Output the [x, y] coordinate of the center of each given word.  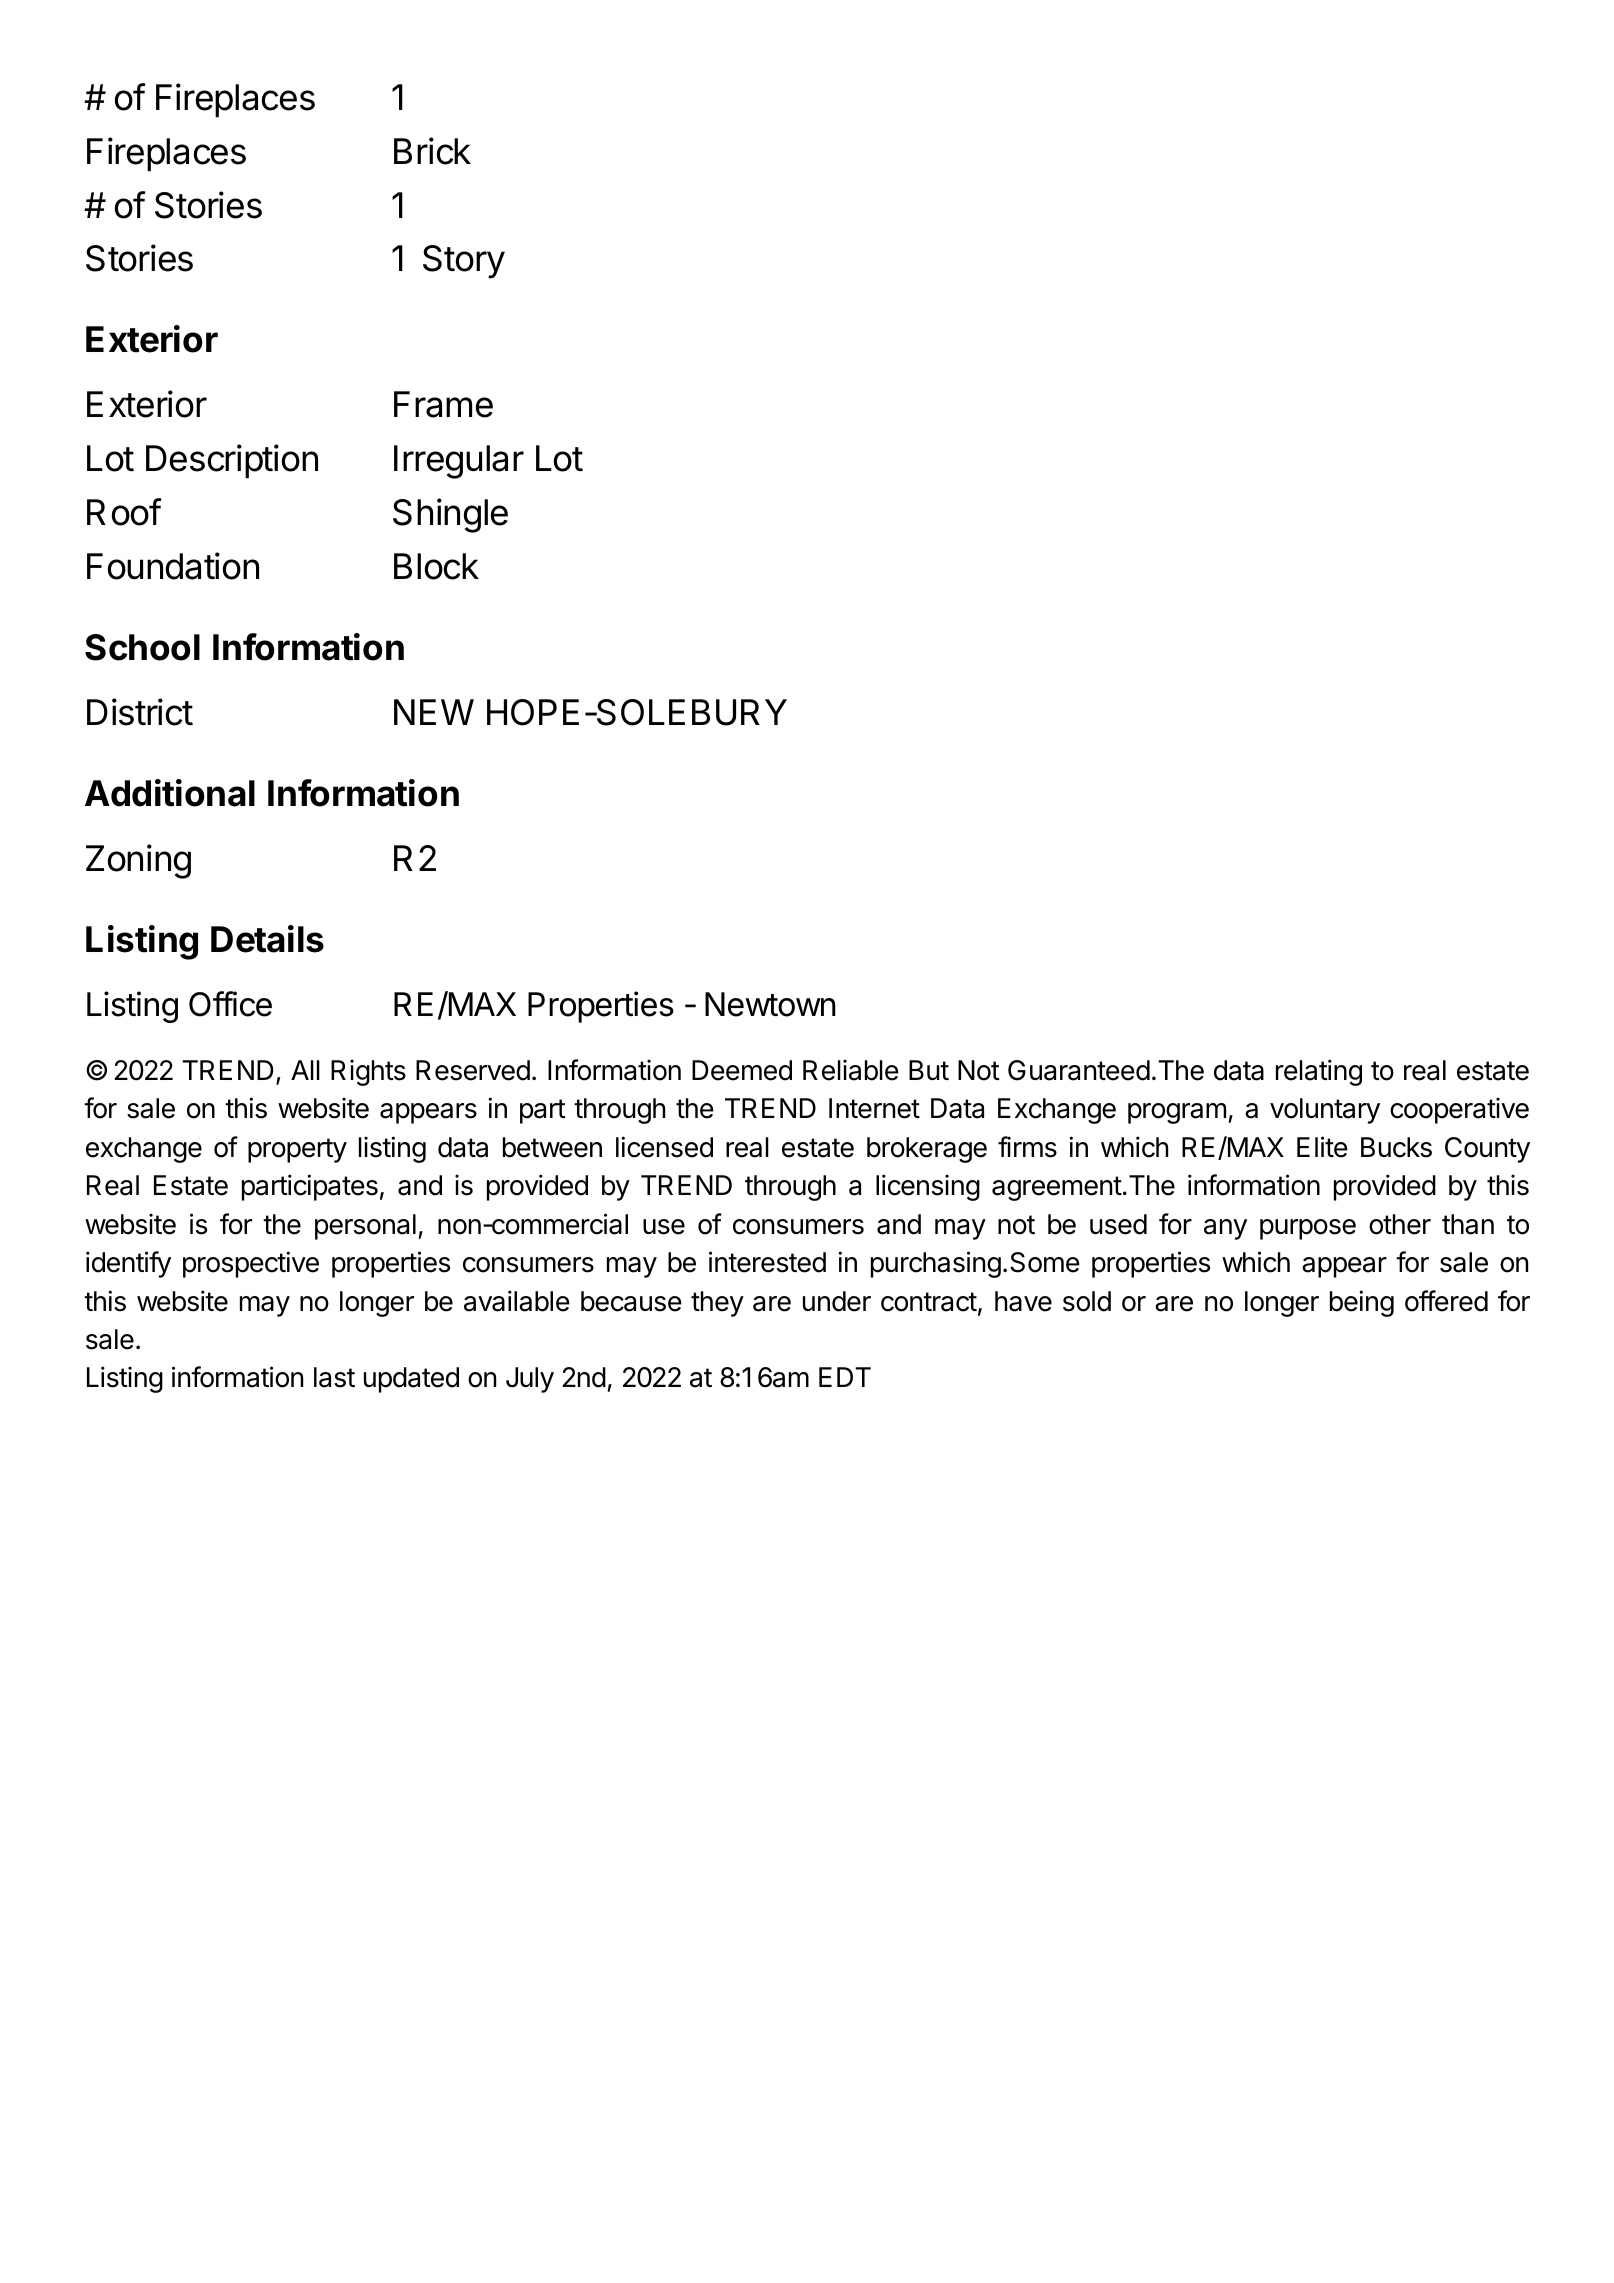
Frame [443, 404]
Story [464, 262]
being [1362, 1303]
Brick [432, 151]
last [334, 1377]
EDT [845, 1377]
